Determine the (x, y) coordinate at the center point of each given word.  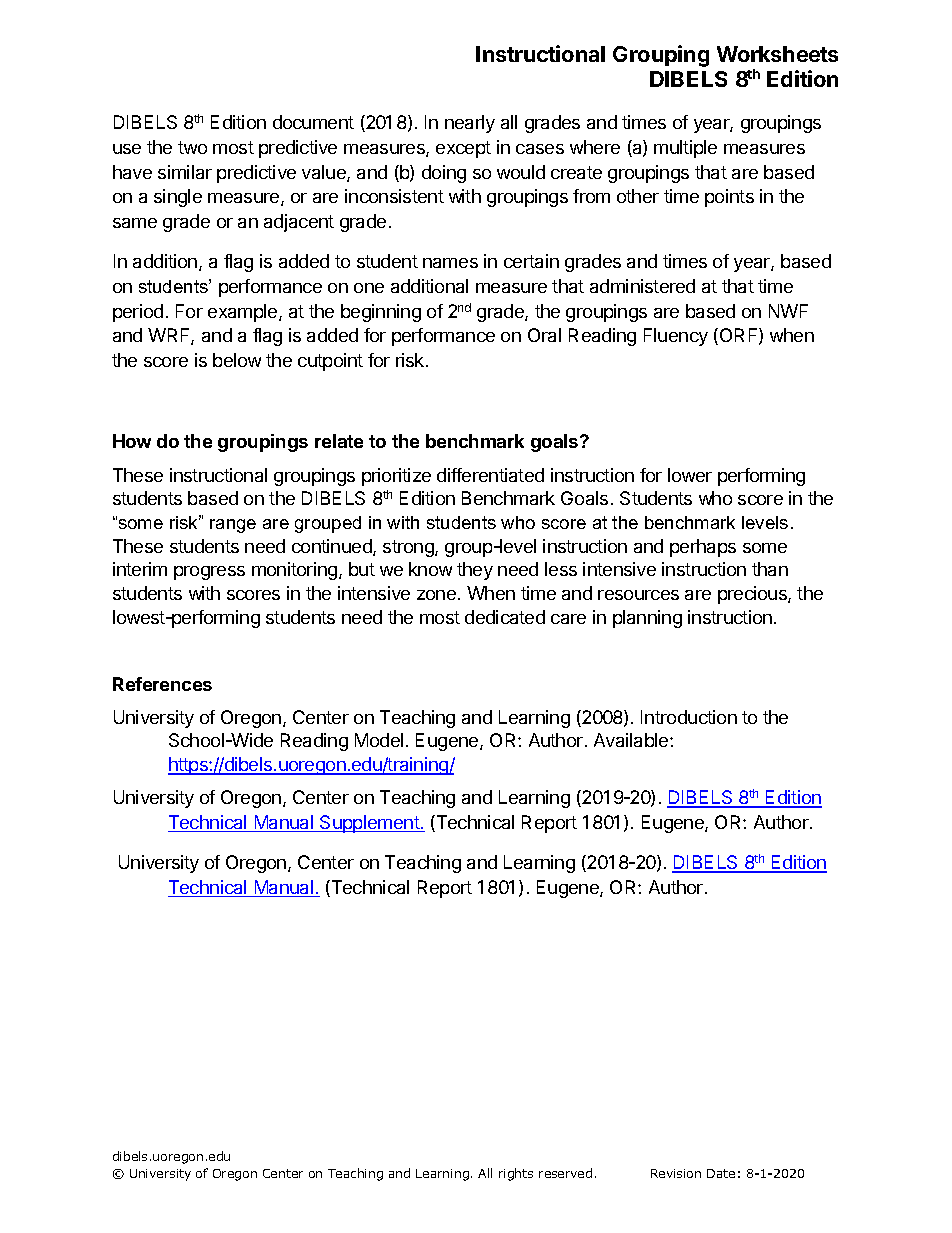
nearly (470, 124)
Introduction (689, 717)
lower (690, 475)
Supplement (369, 824)
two (192, 147)
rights (516, 1174)
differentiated (490, 475)
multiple (685, 149)
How (132, 441)
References (162, 684)
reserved (565, 1173)
